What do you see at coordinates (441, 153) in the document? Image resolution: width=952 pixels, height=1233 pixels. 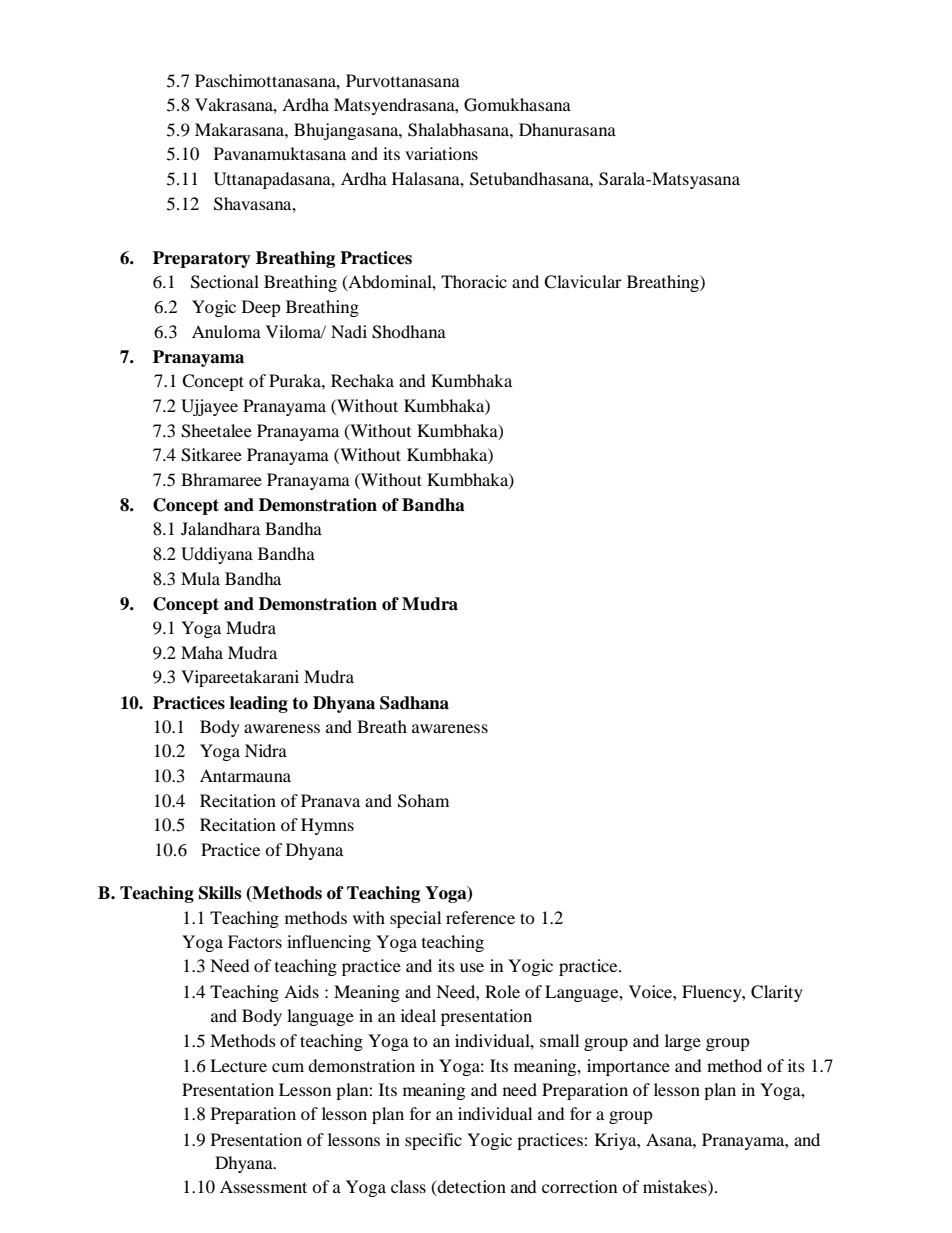 I see `variations` at bounding box center [441, 153].
